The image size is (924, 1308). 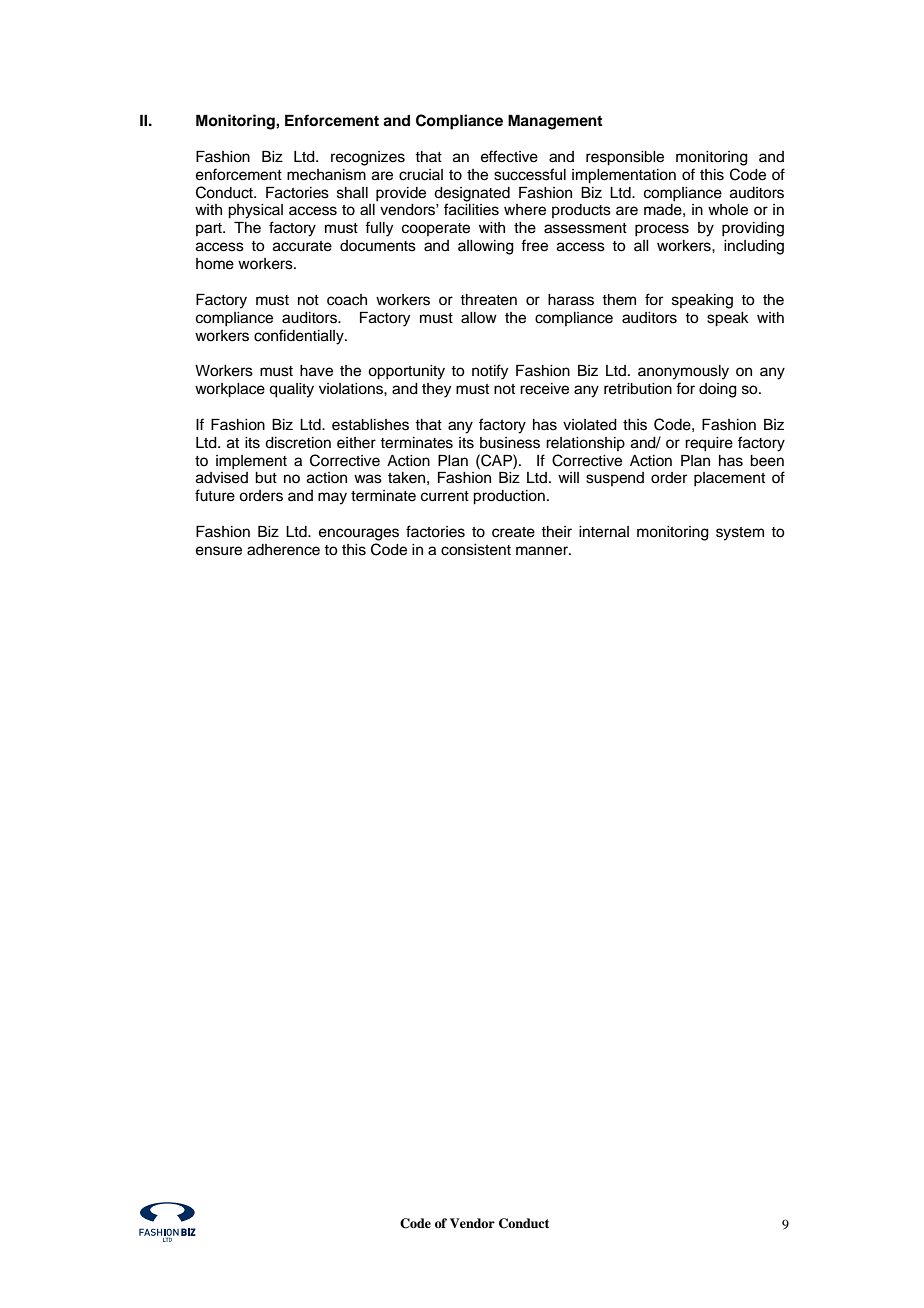 What do you see at coordinates (513, 532) in the document?
I see `create` at bounding box center [513, 532].
